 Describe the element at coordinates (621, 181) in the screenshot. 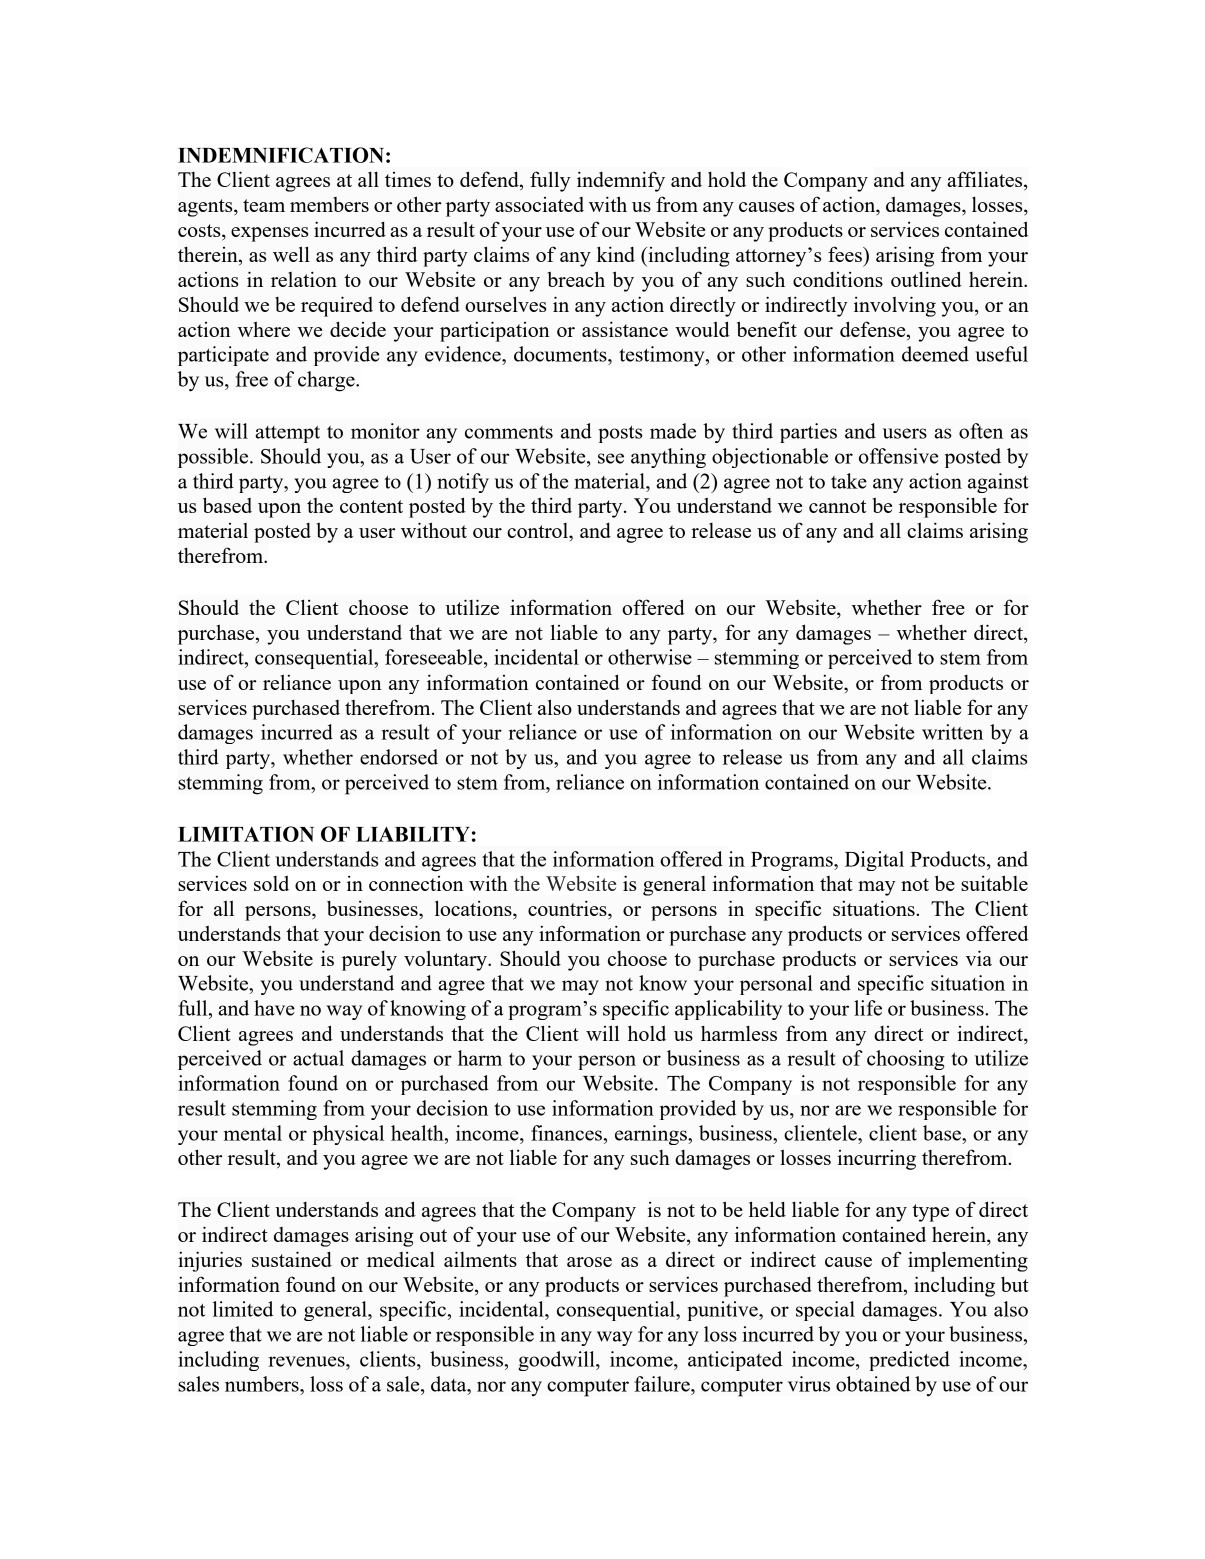

I see `indemnify` at that location.
